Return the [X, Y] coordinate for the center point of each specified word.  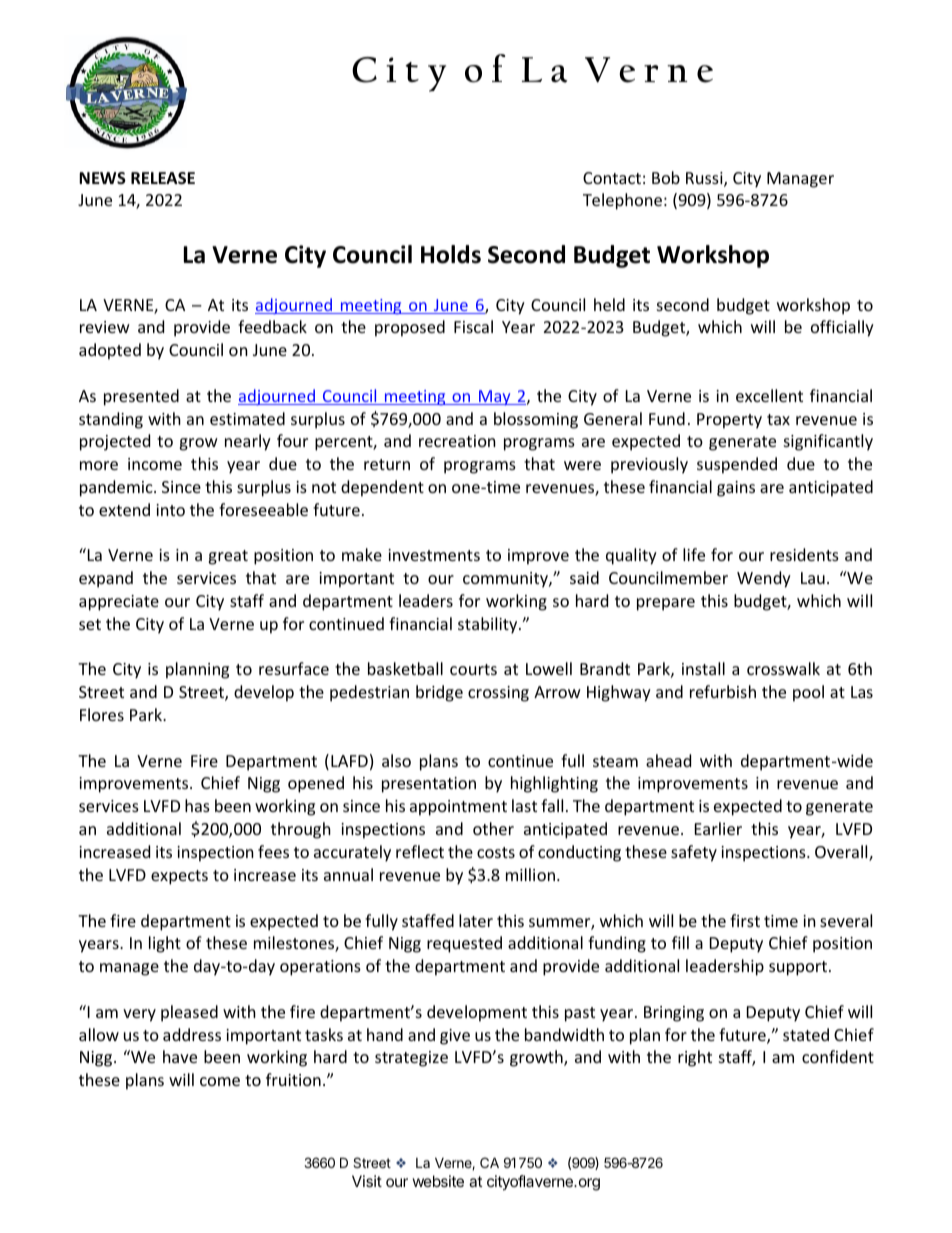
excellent [769, 395]
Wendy [764, 579]
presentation [429, 785]
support [799, 968]
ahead [668, 760]
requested [464, 944]
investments [434, 555]
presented [141, 397]
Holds [451, 254]
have [180, 1056]
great [228, 557]
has [197, 805]
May [495, 398]
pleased [189, 1013]
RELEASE [163, 178]
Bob [666, 177]
